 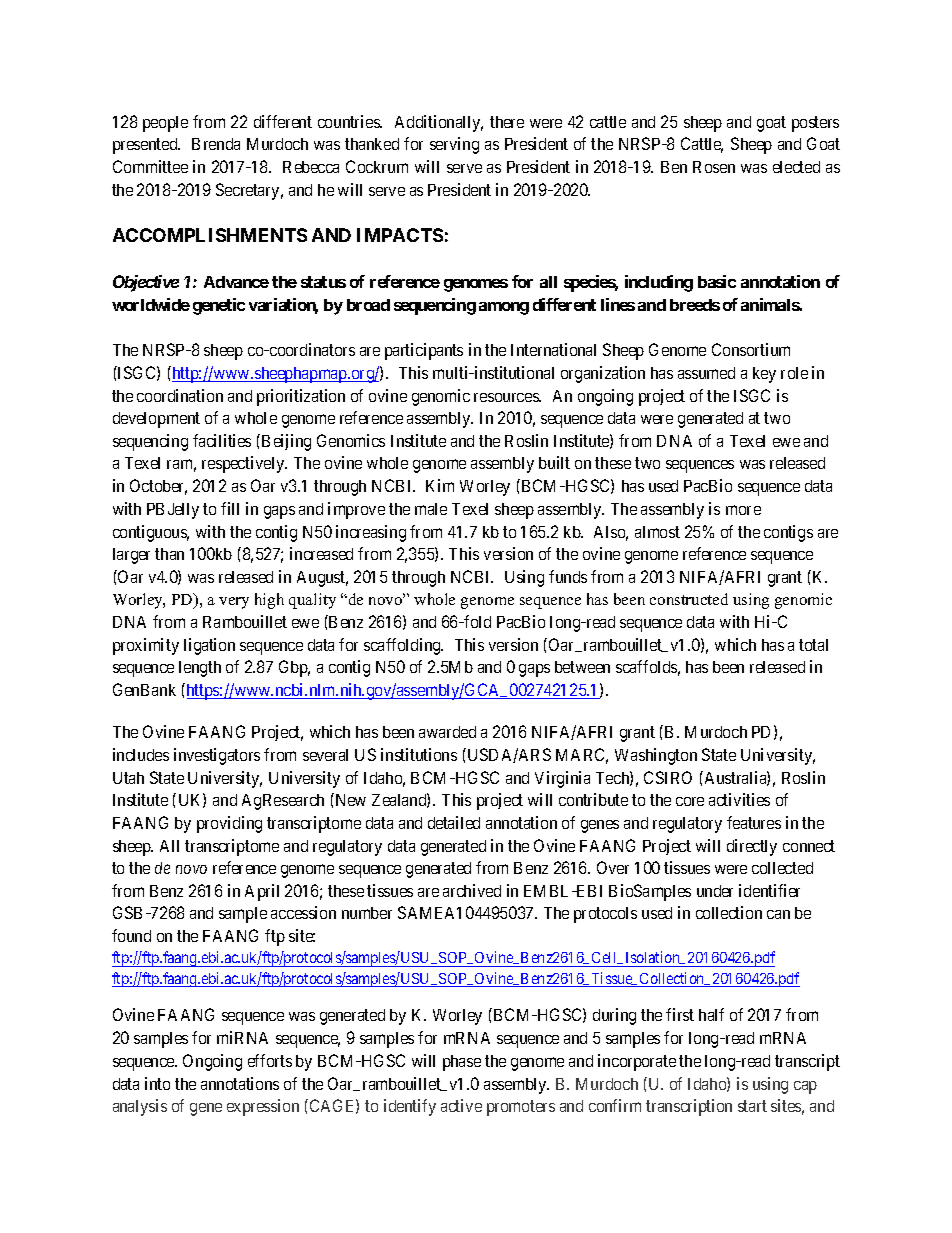 I want to click on into, so click(x=157, y=1083).
